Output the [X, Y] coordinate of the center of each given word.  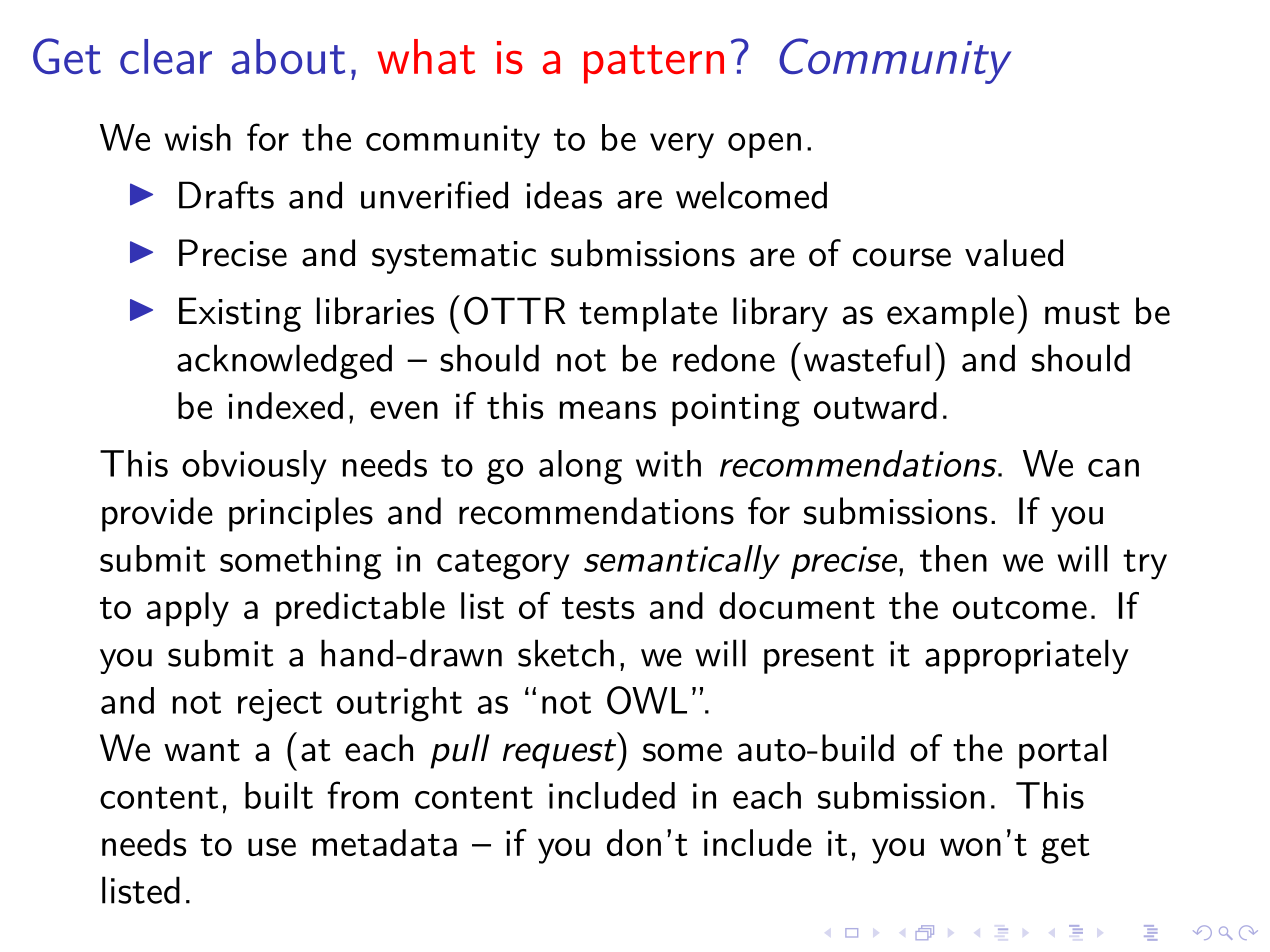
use [272, 847]
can [1113, 468]
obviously [254, 467]
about [288, 56]
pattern [654, 64]
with [668, 463]
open [764, 145]
